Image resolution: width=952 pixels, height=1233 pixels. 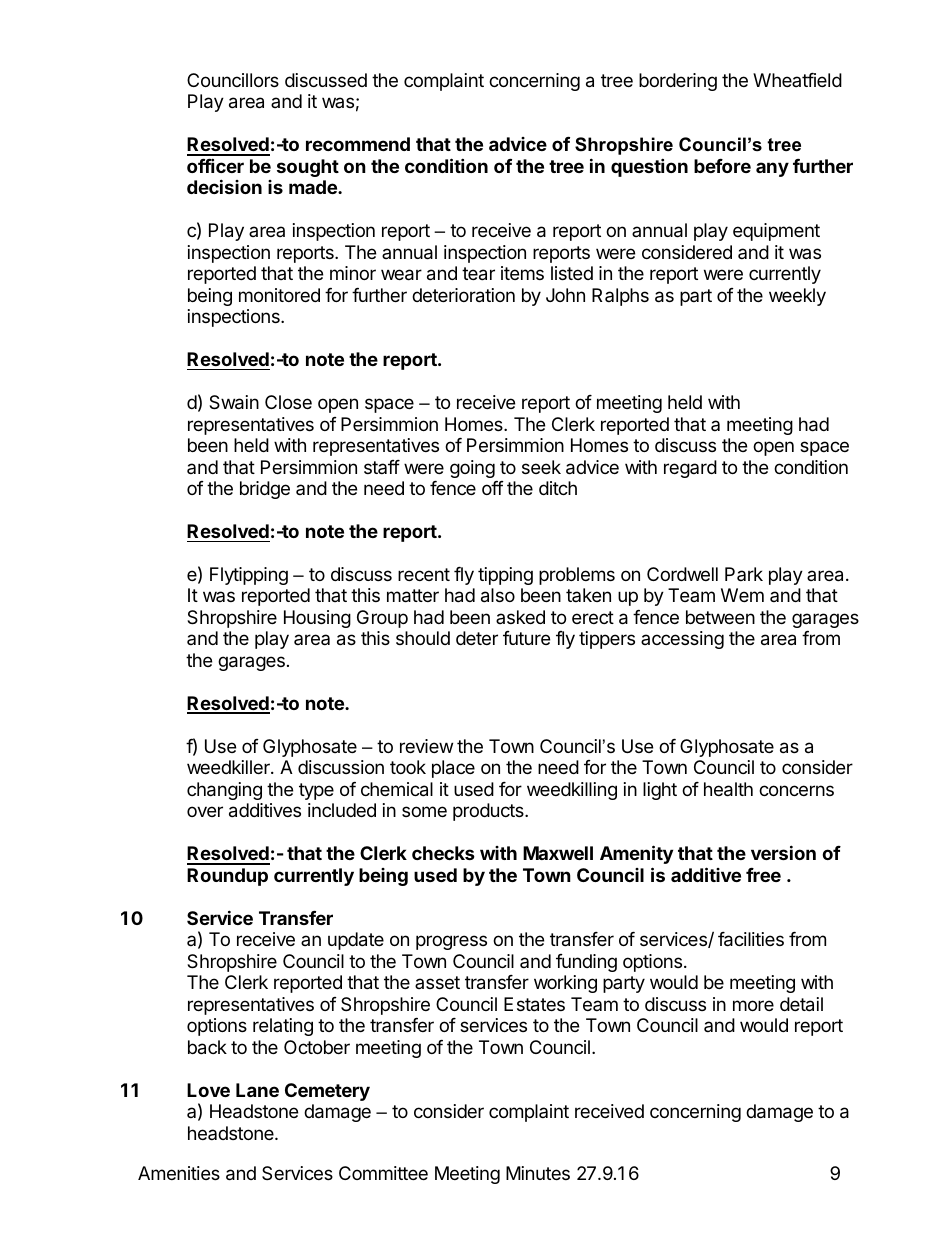 What do you see at coordinates (678, 82) in the document?
I see `bordering` at bounding box center [678, 82].
